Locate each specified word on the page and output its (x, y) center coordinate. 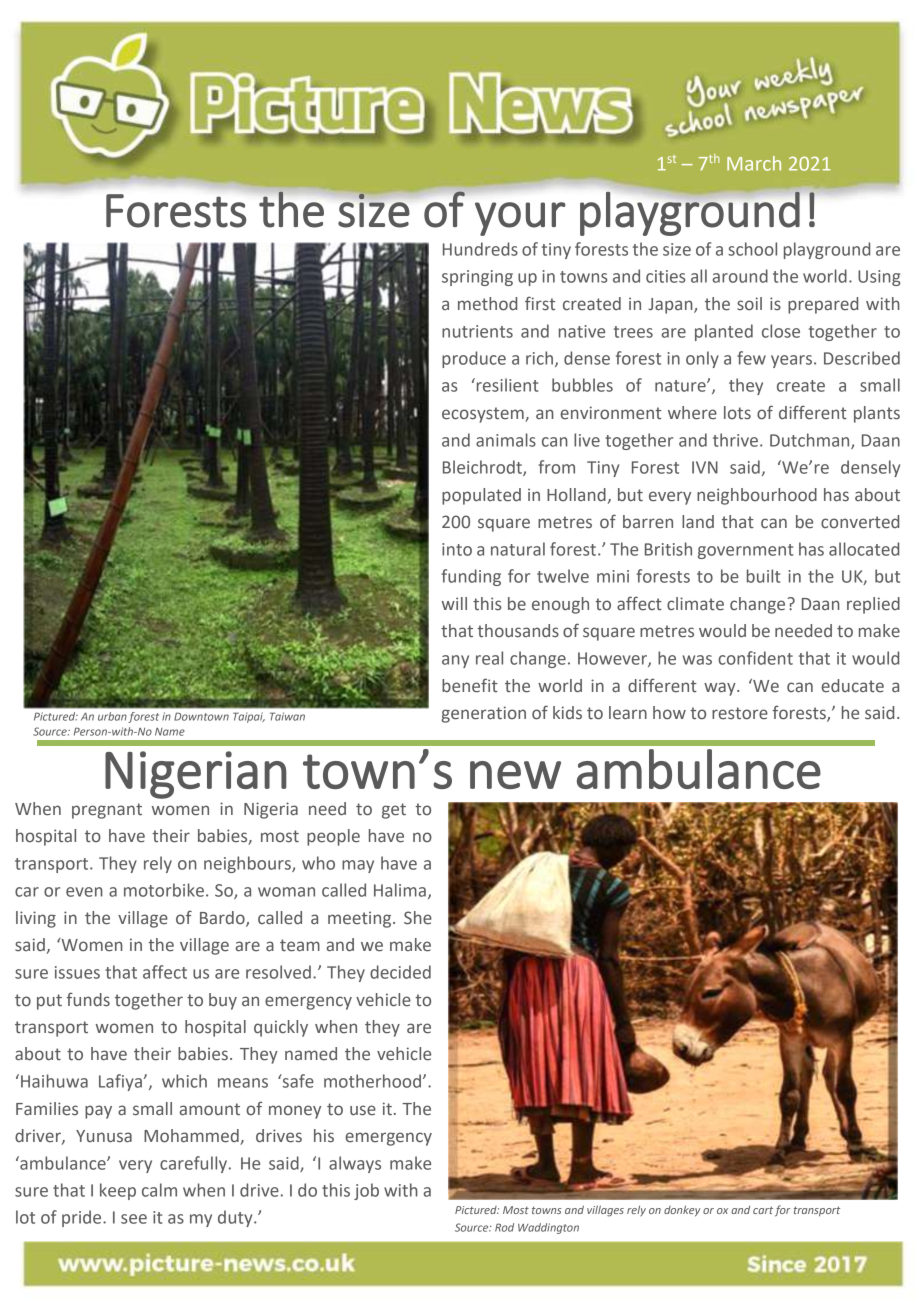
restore (740, 713)
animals (506, 440)
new (515, 775)
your (520, 219)
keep (118, 1191)
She (418, 918)
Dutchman (811, 441)
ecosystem (484, 415)
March (754, 163)
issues (77, 972)
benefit (470, 685)
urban (112, 716)
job (366, 1191)
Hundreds (480, 249)
